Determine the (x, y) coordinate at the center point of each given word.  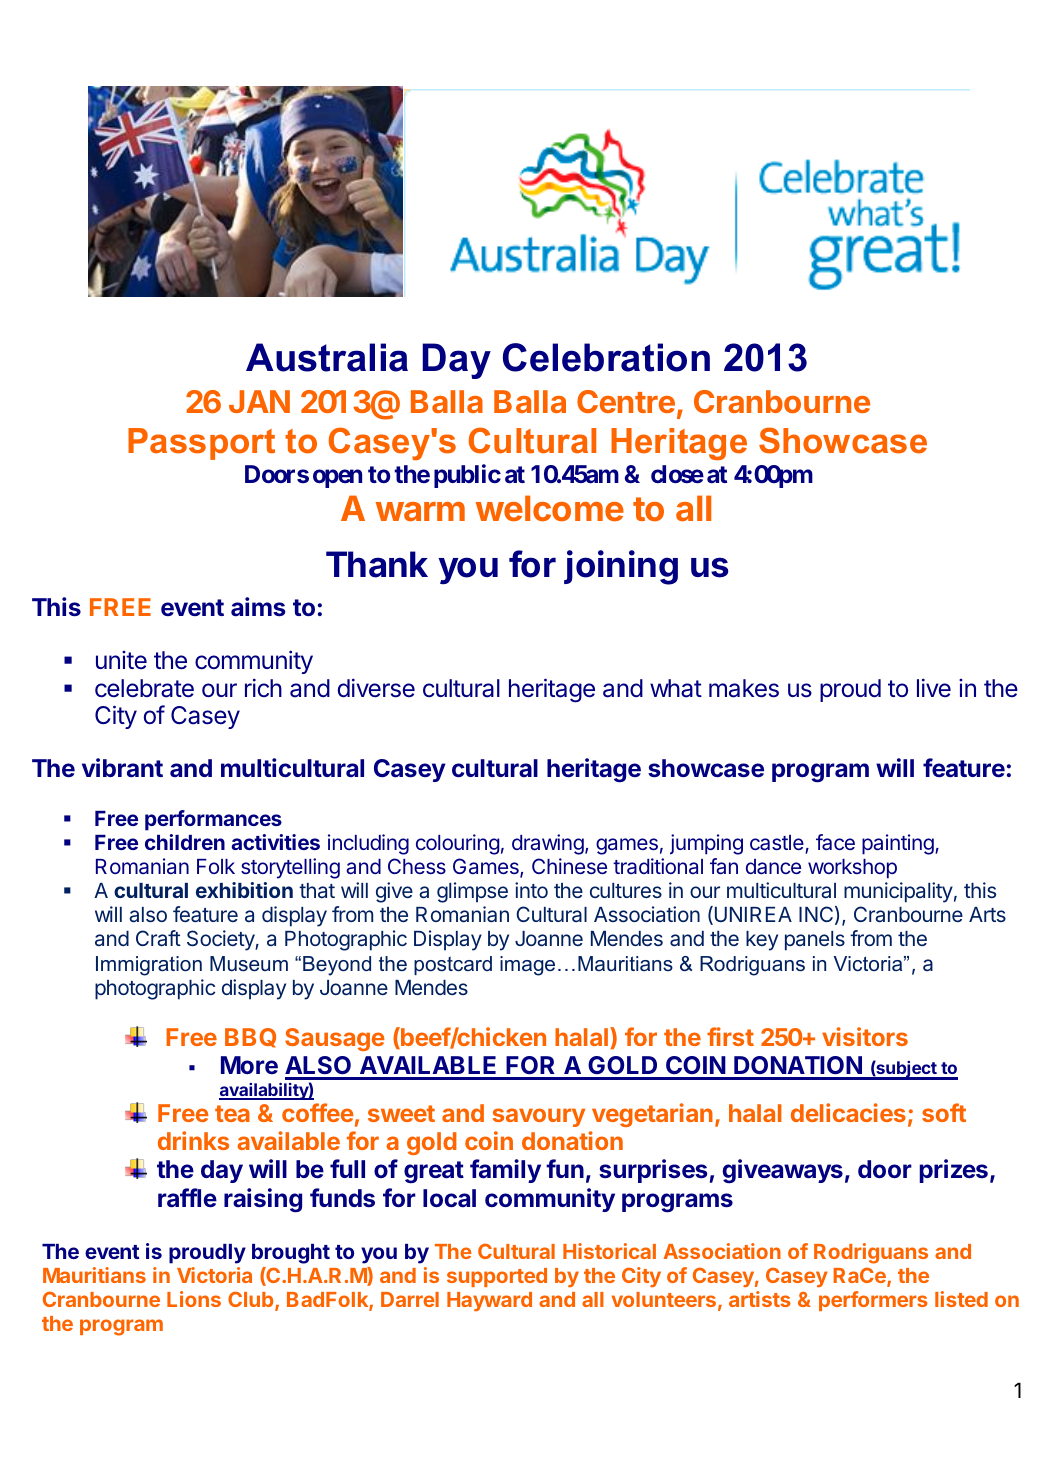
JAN (259, 401)
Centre (626, 401)
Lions (194, 1299)
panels (815, 941)
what (676, 688)
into (531, 890)
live (934, 687)
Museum (249, 963)
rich (263, 687)
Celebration (606, 357)
